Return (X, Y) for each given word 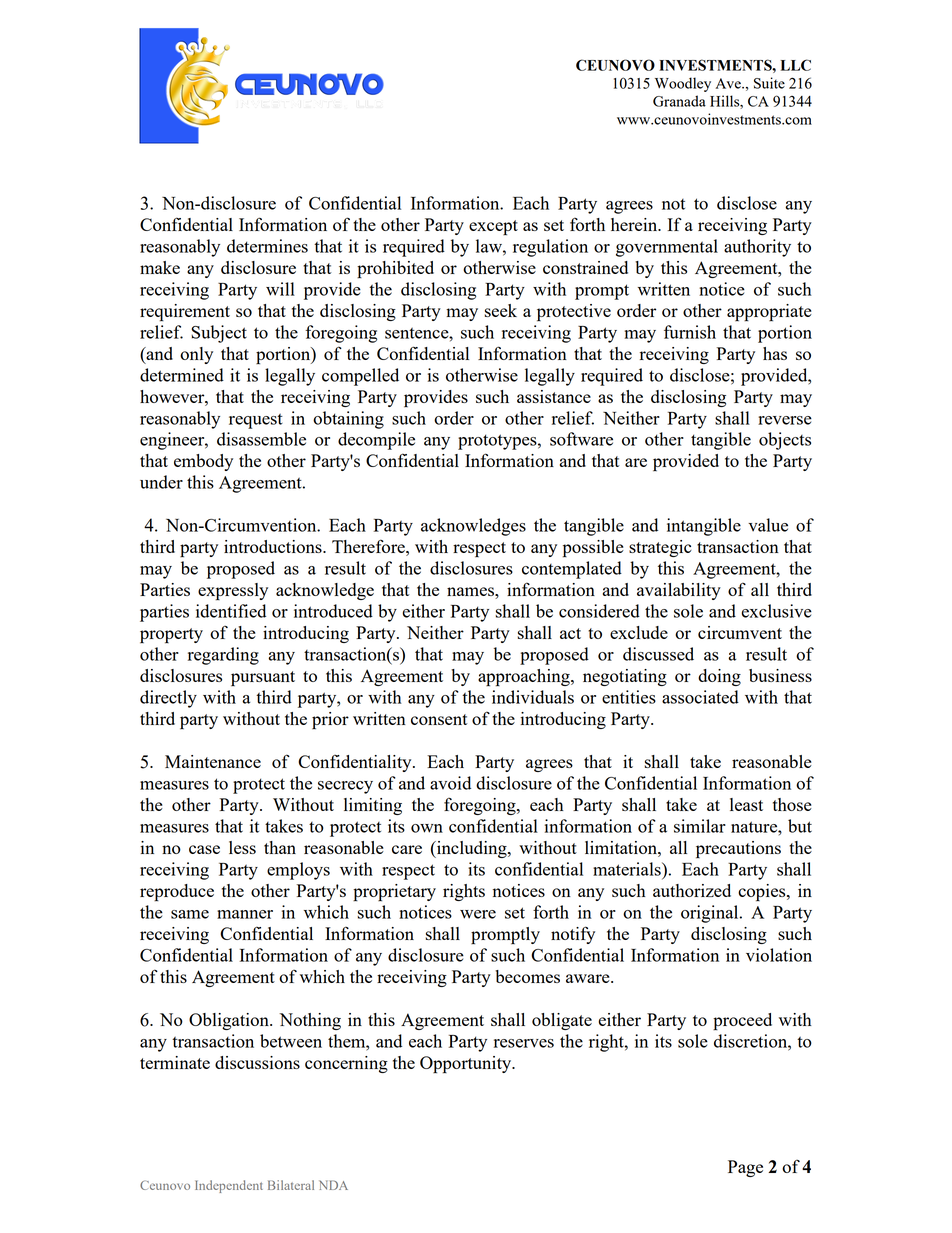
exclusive (776, 611)
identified (231, 611)
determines (267, 246)
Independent (229, 1186)
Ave (729, 83)
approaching (525, 678)
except (493, 228)
